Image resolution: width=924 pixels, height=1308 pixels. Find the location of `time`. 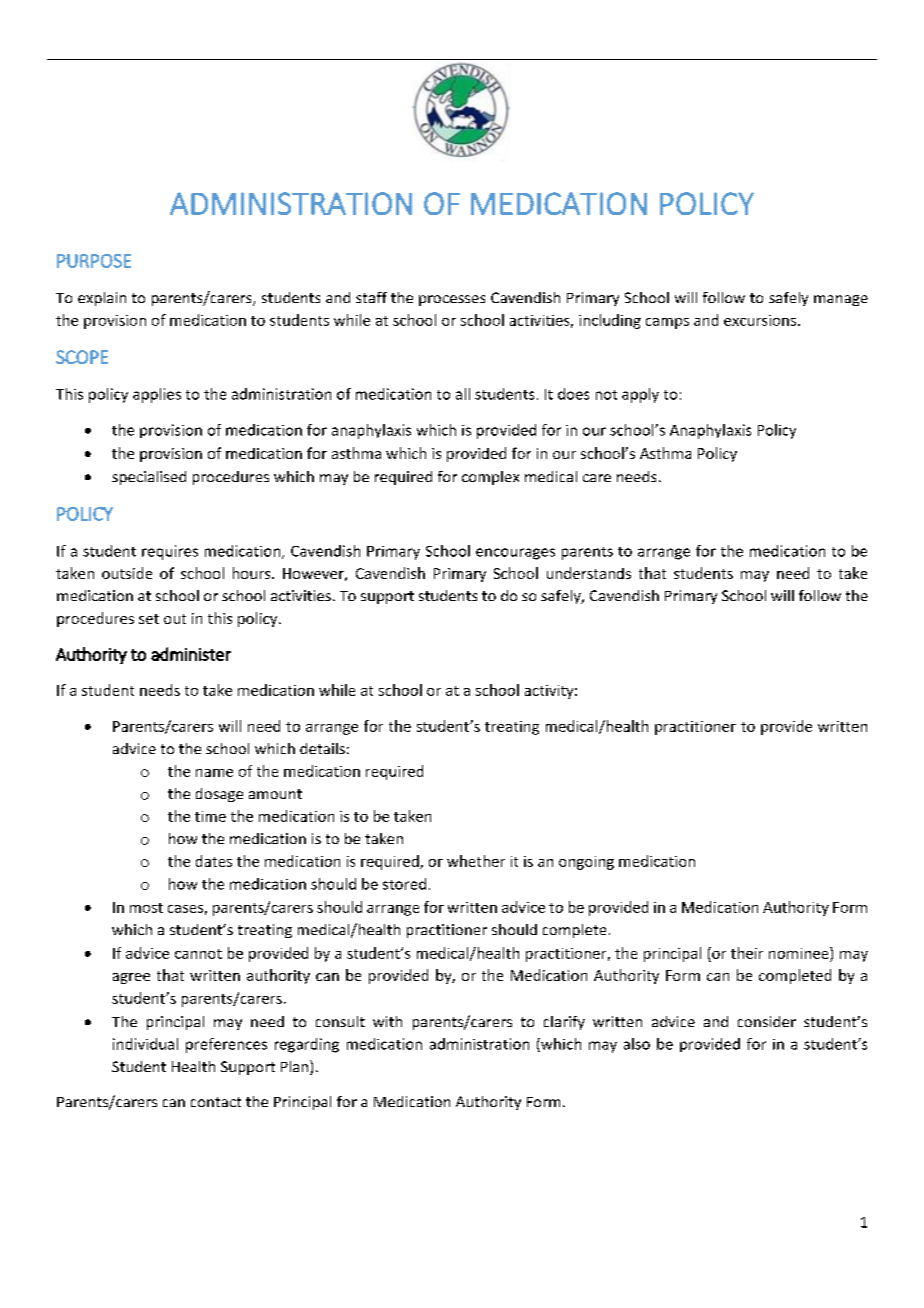

time is located at coordinates (210, 816).
